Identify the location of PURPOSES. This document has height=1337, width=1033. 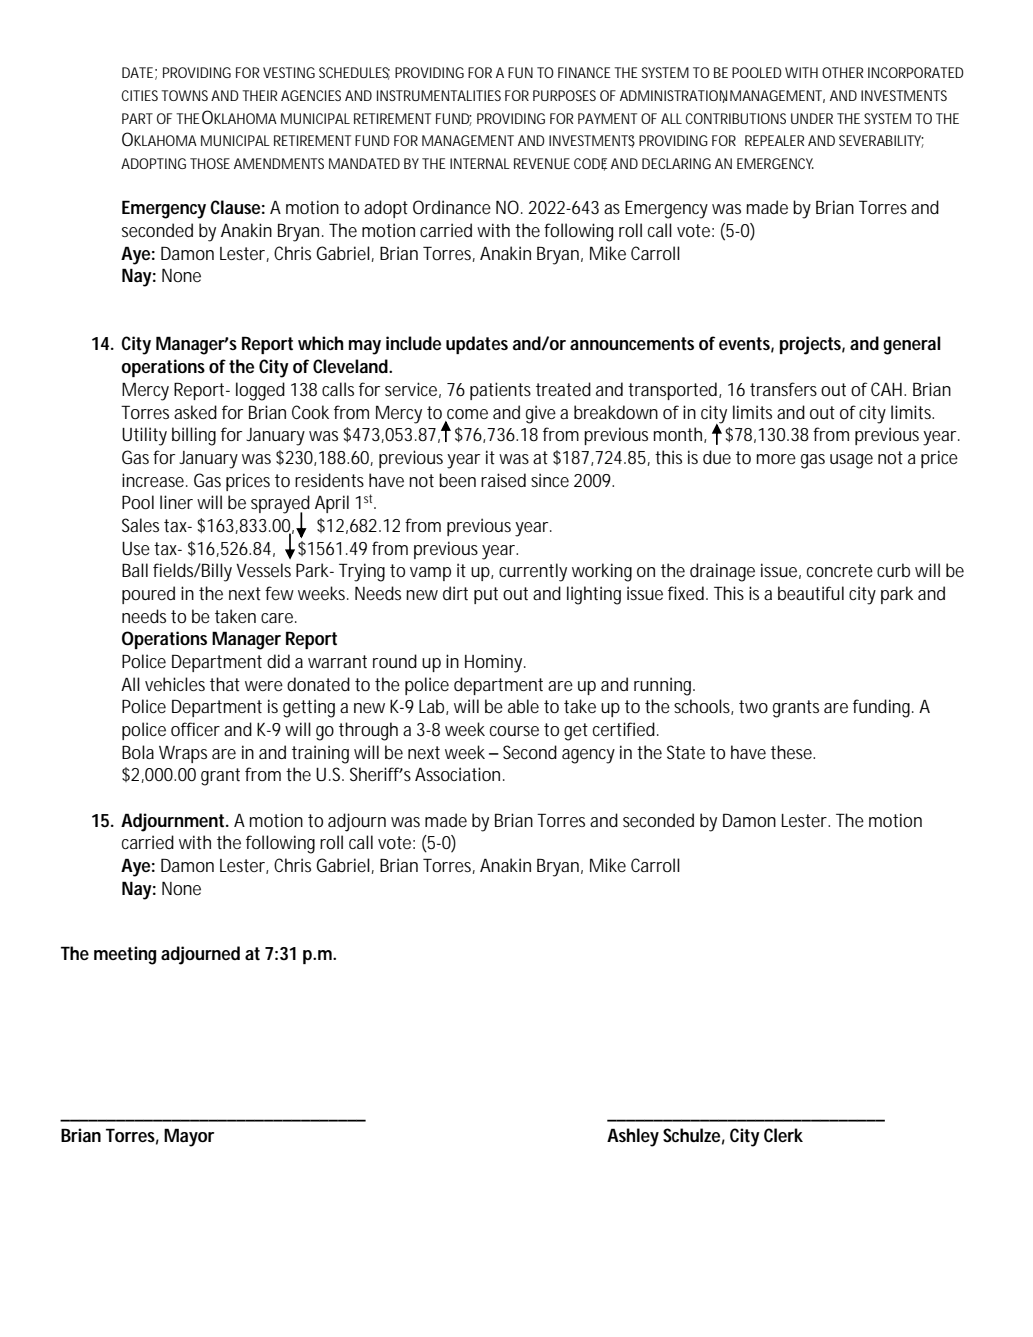
(564, 95).
